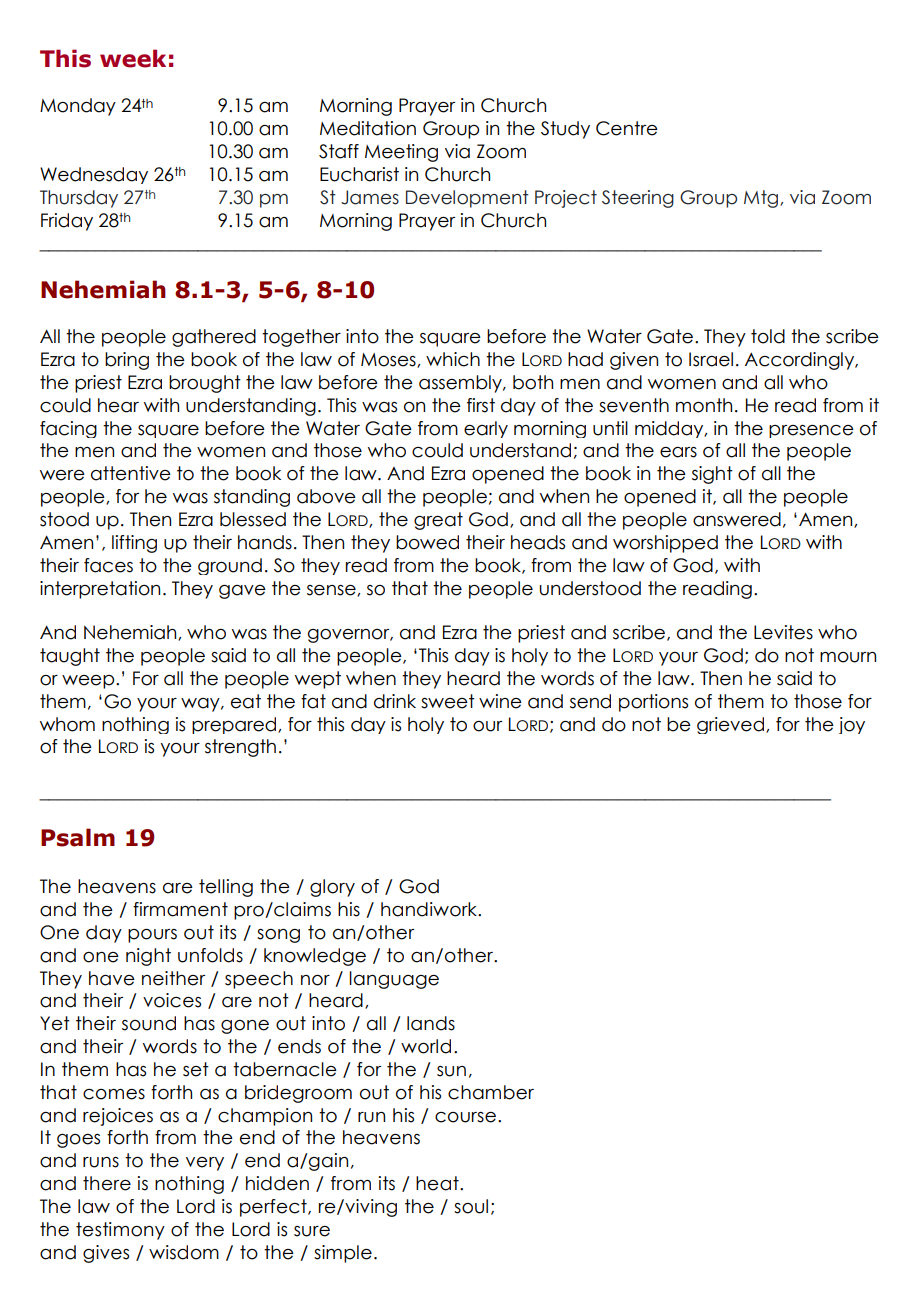 The image size is (924, 1308). What do you see at coordinates (133, 58) in the screenshot?
I see `week` at bounding box center [133, 58].
